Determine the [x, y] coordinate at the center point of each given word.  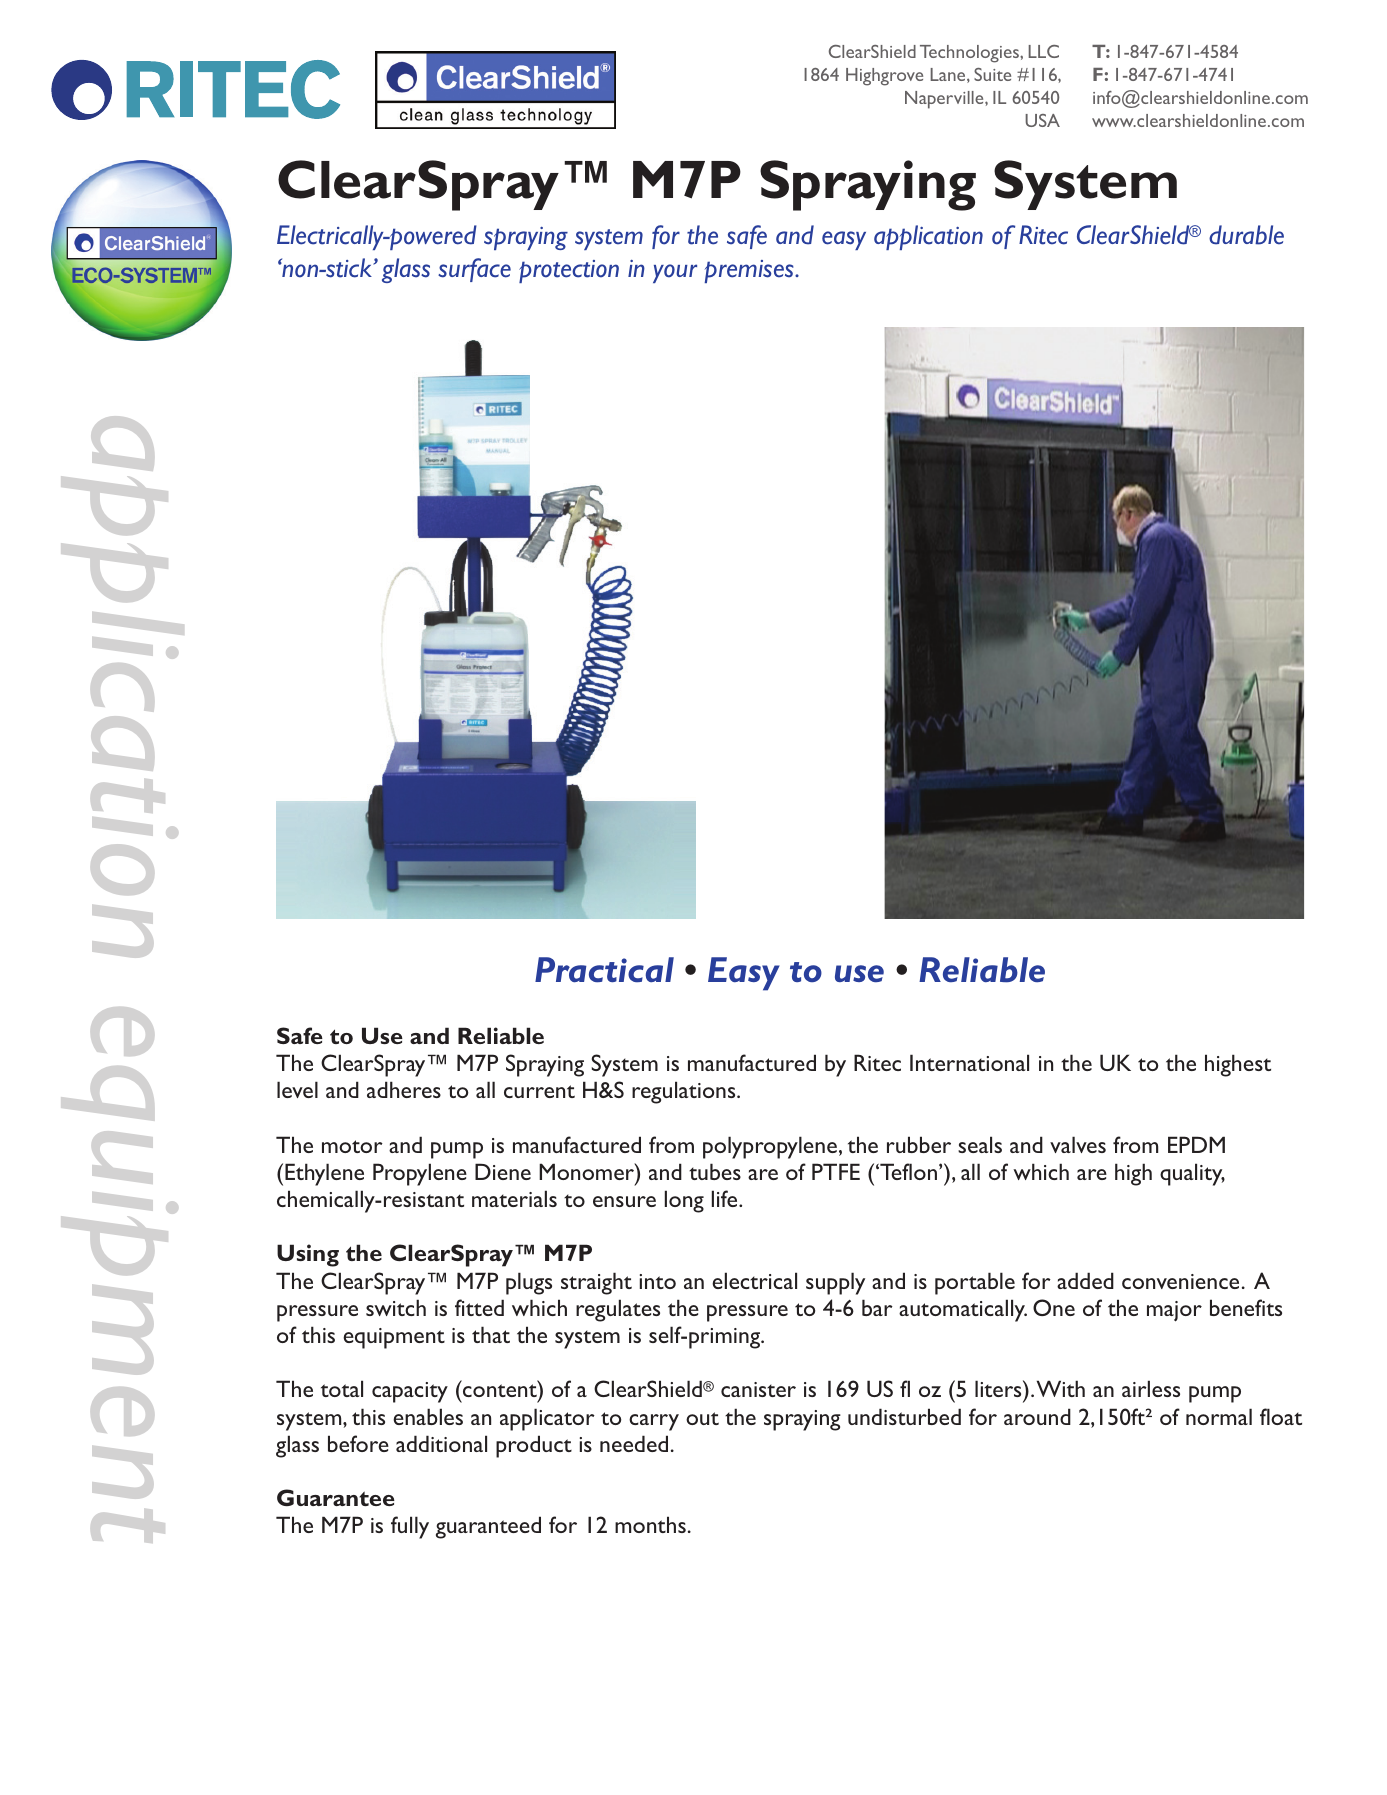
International [969, 1062]
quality [1192, 1174]
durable [1246, 235]
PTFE [836, 1171]
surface [474, 270]
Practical [604, 970]
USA [1042, 120]
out [702, 1418]
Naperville [945, 100]
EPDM [1196, 1144]
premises [750, 271]
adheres [404, 1089]
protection [569, 271]
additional [441, 1443]
